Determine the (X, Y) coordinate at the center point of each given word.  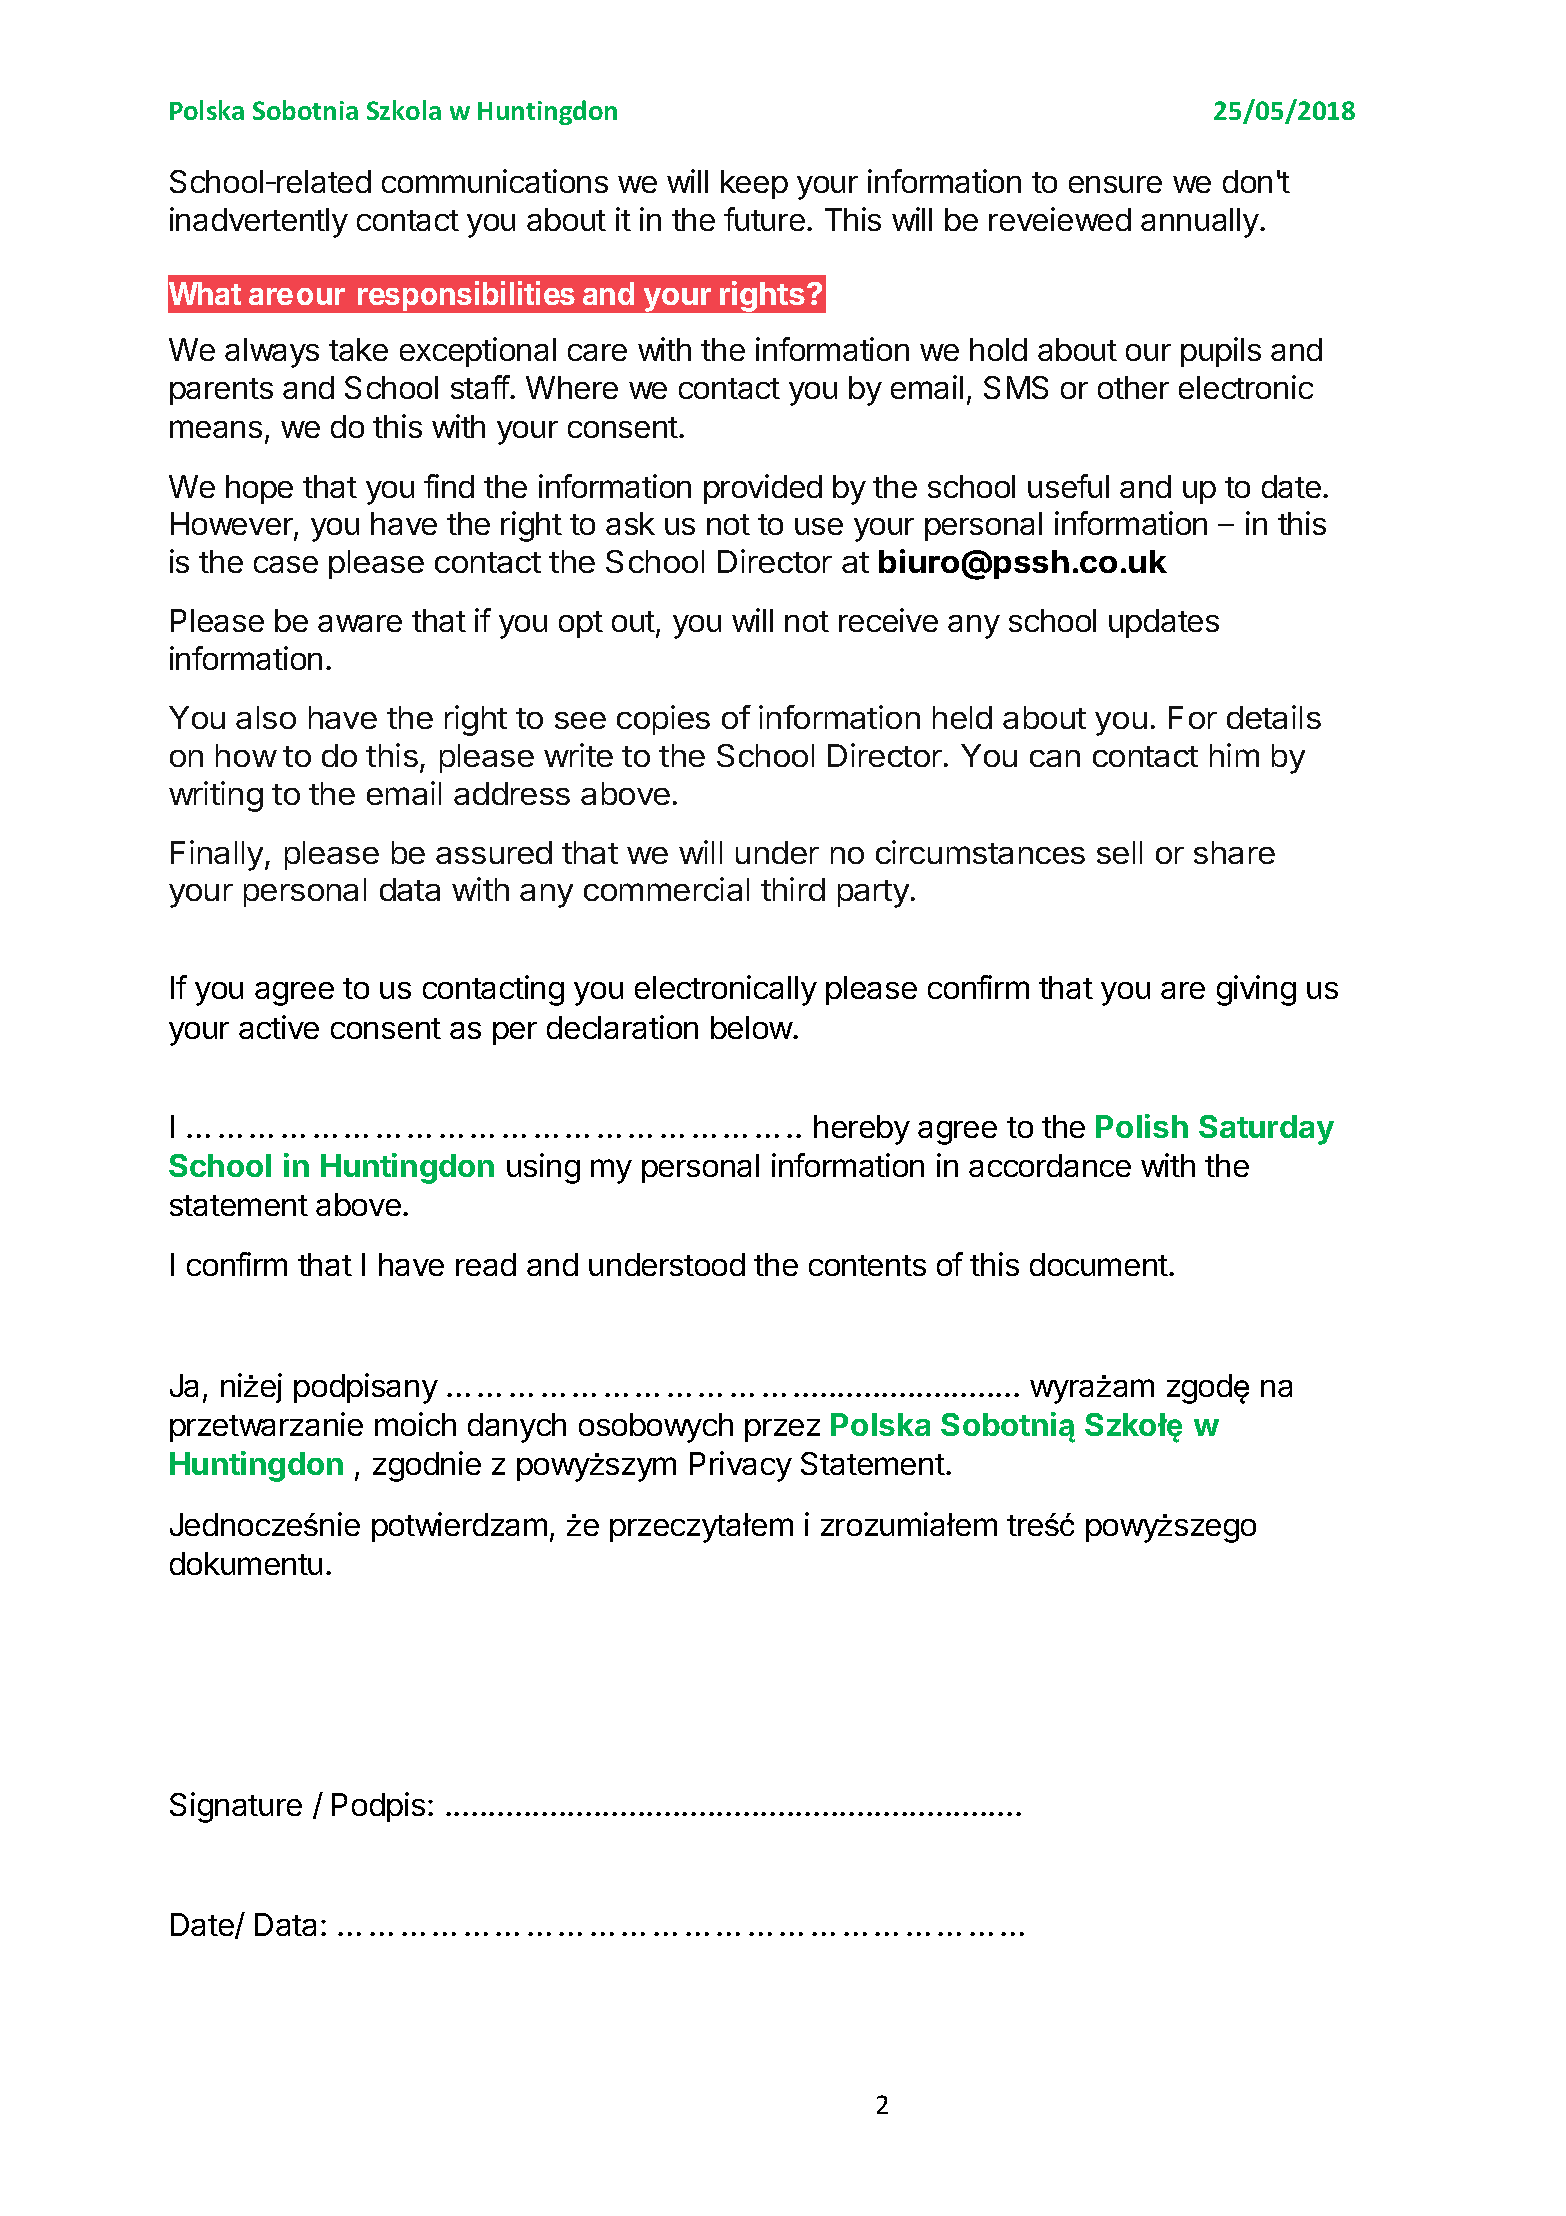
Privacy (741, 1466)
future (764, 219)
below (752, 1027)
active (279, 1027)
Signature (236, 1807)
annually (1201, 223)
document (1099, 1264)
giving (1256, 990)
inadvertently (259, 222)
